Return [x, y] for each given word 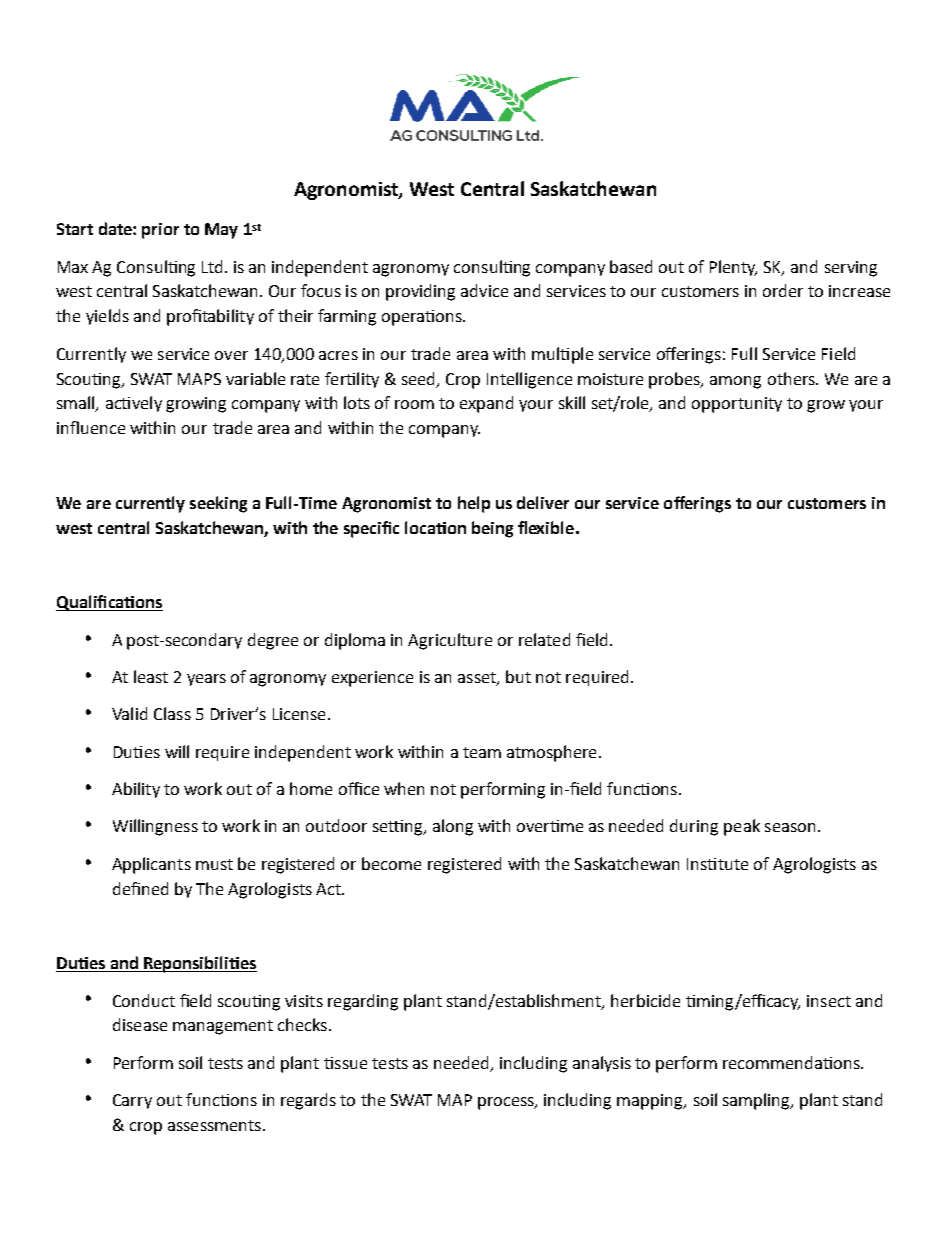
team [482, 752]
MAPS [199, 379]
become [391, 863]
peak [742, 827]
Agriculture [450, 641]
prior [160, 231]
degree [273, 641]
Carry [132, 1101]
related [544, 639]
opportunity [737, 405]
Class [172, 713]
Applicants [151, 865]
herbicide [645, 1000]
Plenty [733, 268]
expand [486, 404]
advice [484, 290]
